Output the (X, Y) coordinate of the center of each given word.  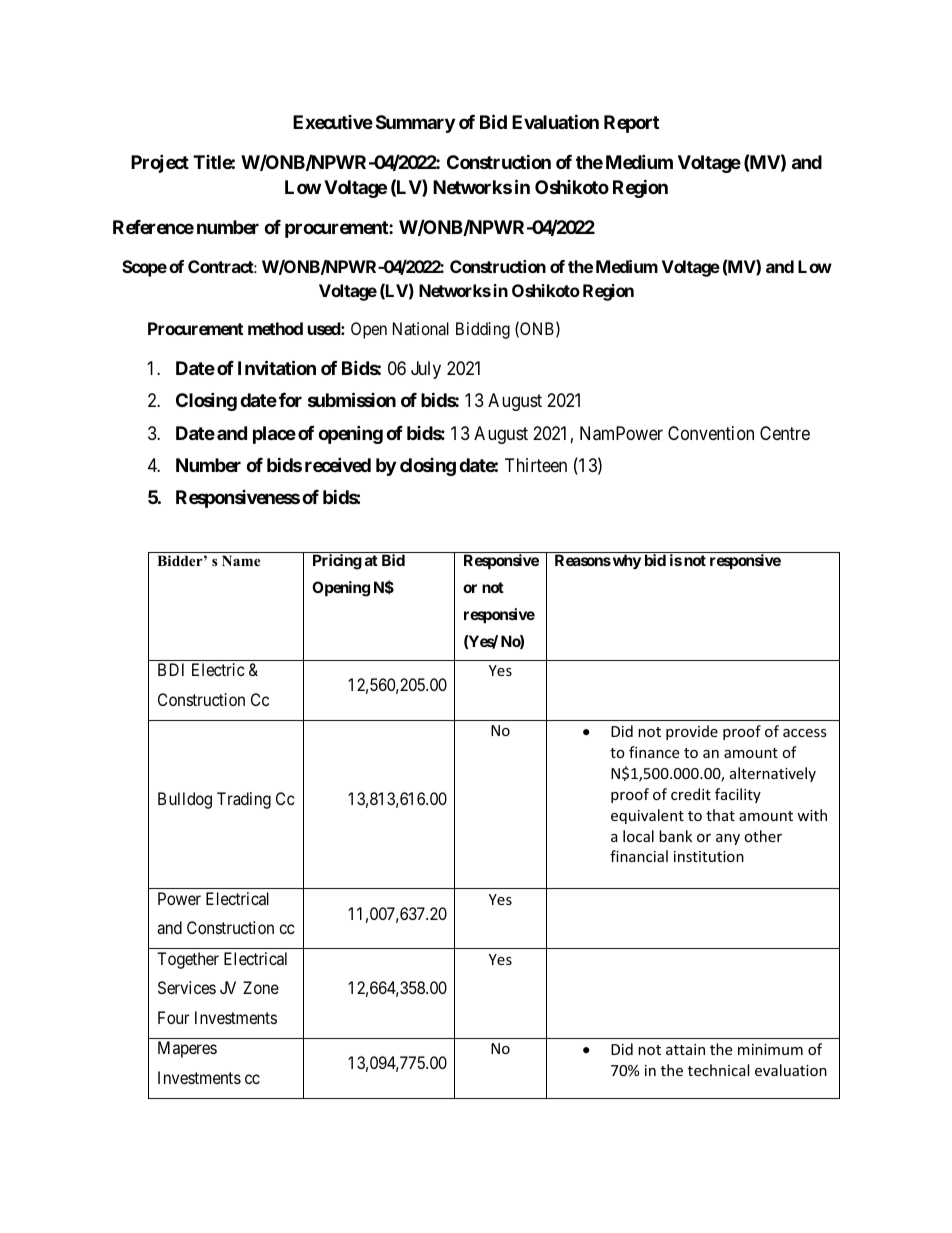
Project (160, 163)
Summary (415, 124)
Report (631, 124)
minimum (770, 1049)
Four (173, 1017)
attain (685, 1049)
